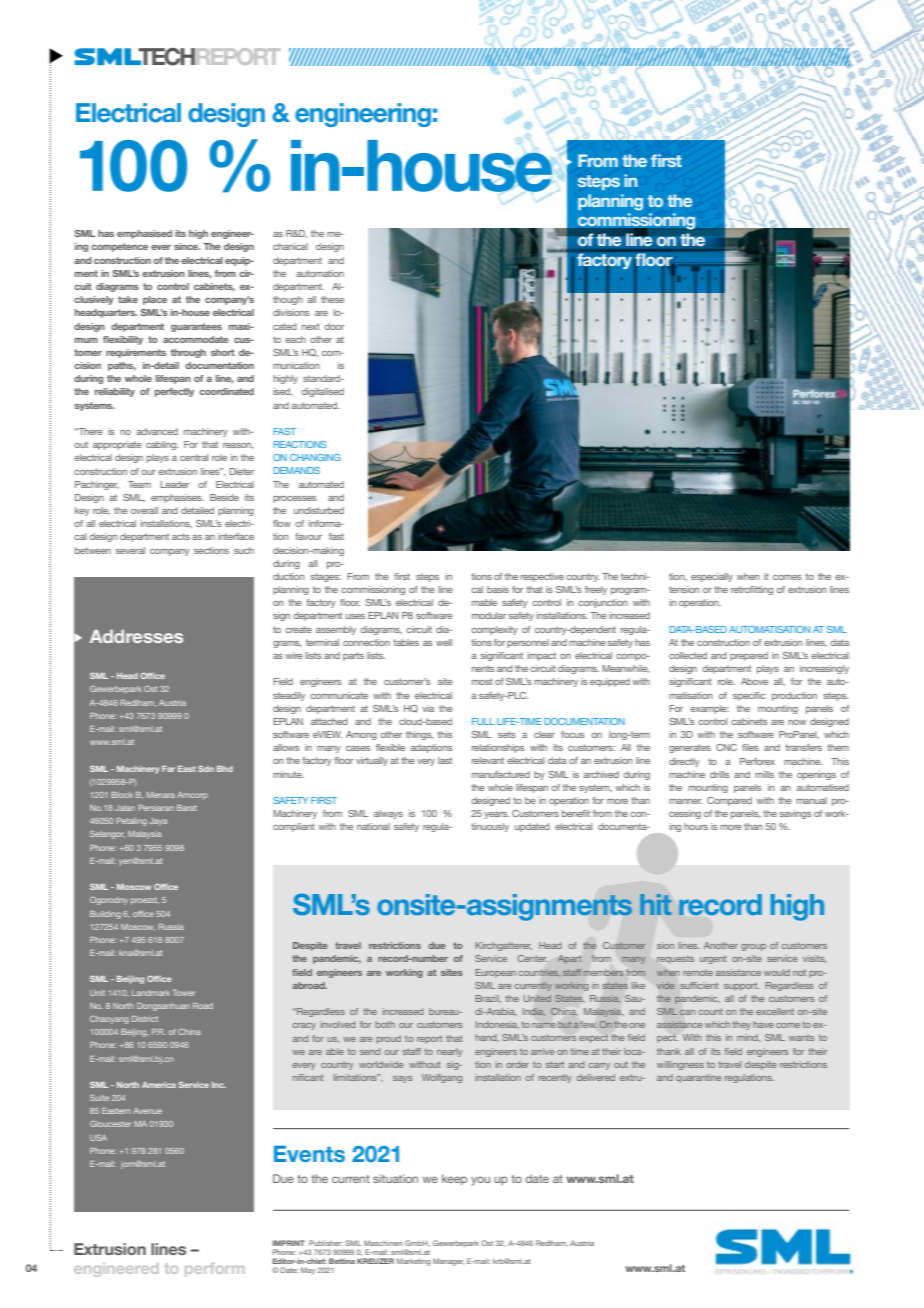 This screenshot has width=924, height=1308. What do you see at coordinates (334, 326) in the screenshot?
I see `door` at bounding box center [334, 326].
